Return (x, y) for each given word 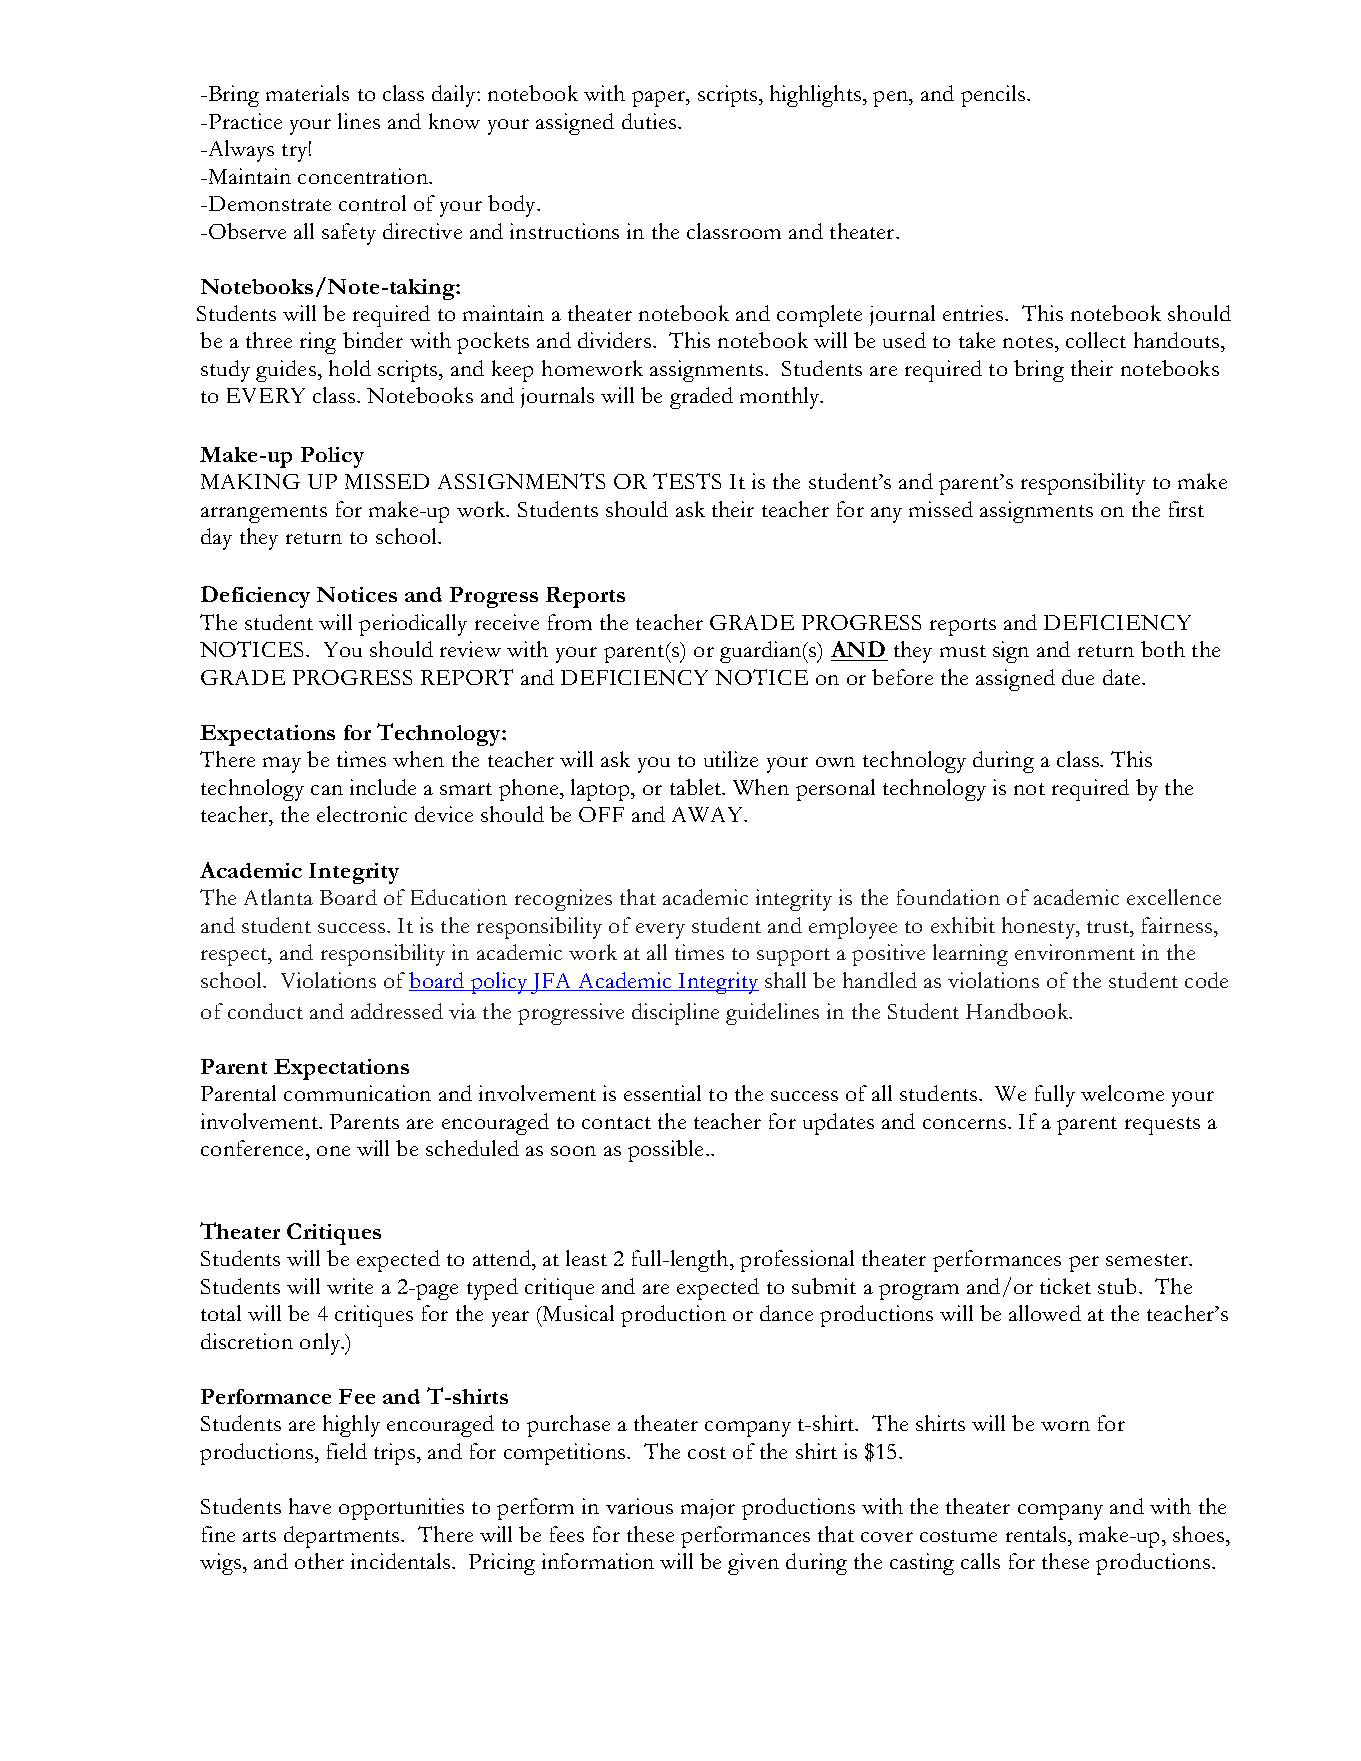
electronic (362, 814)
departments (343, 1537)
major (708, 1509)
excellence (1174, 897)
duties (649, 121)
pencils (993, 96)
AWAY (708, 814)
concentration (364, 176)
